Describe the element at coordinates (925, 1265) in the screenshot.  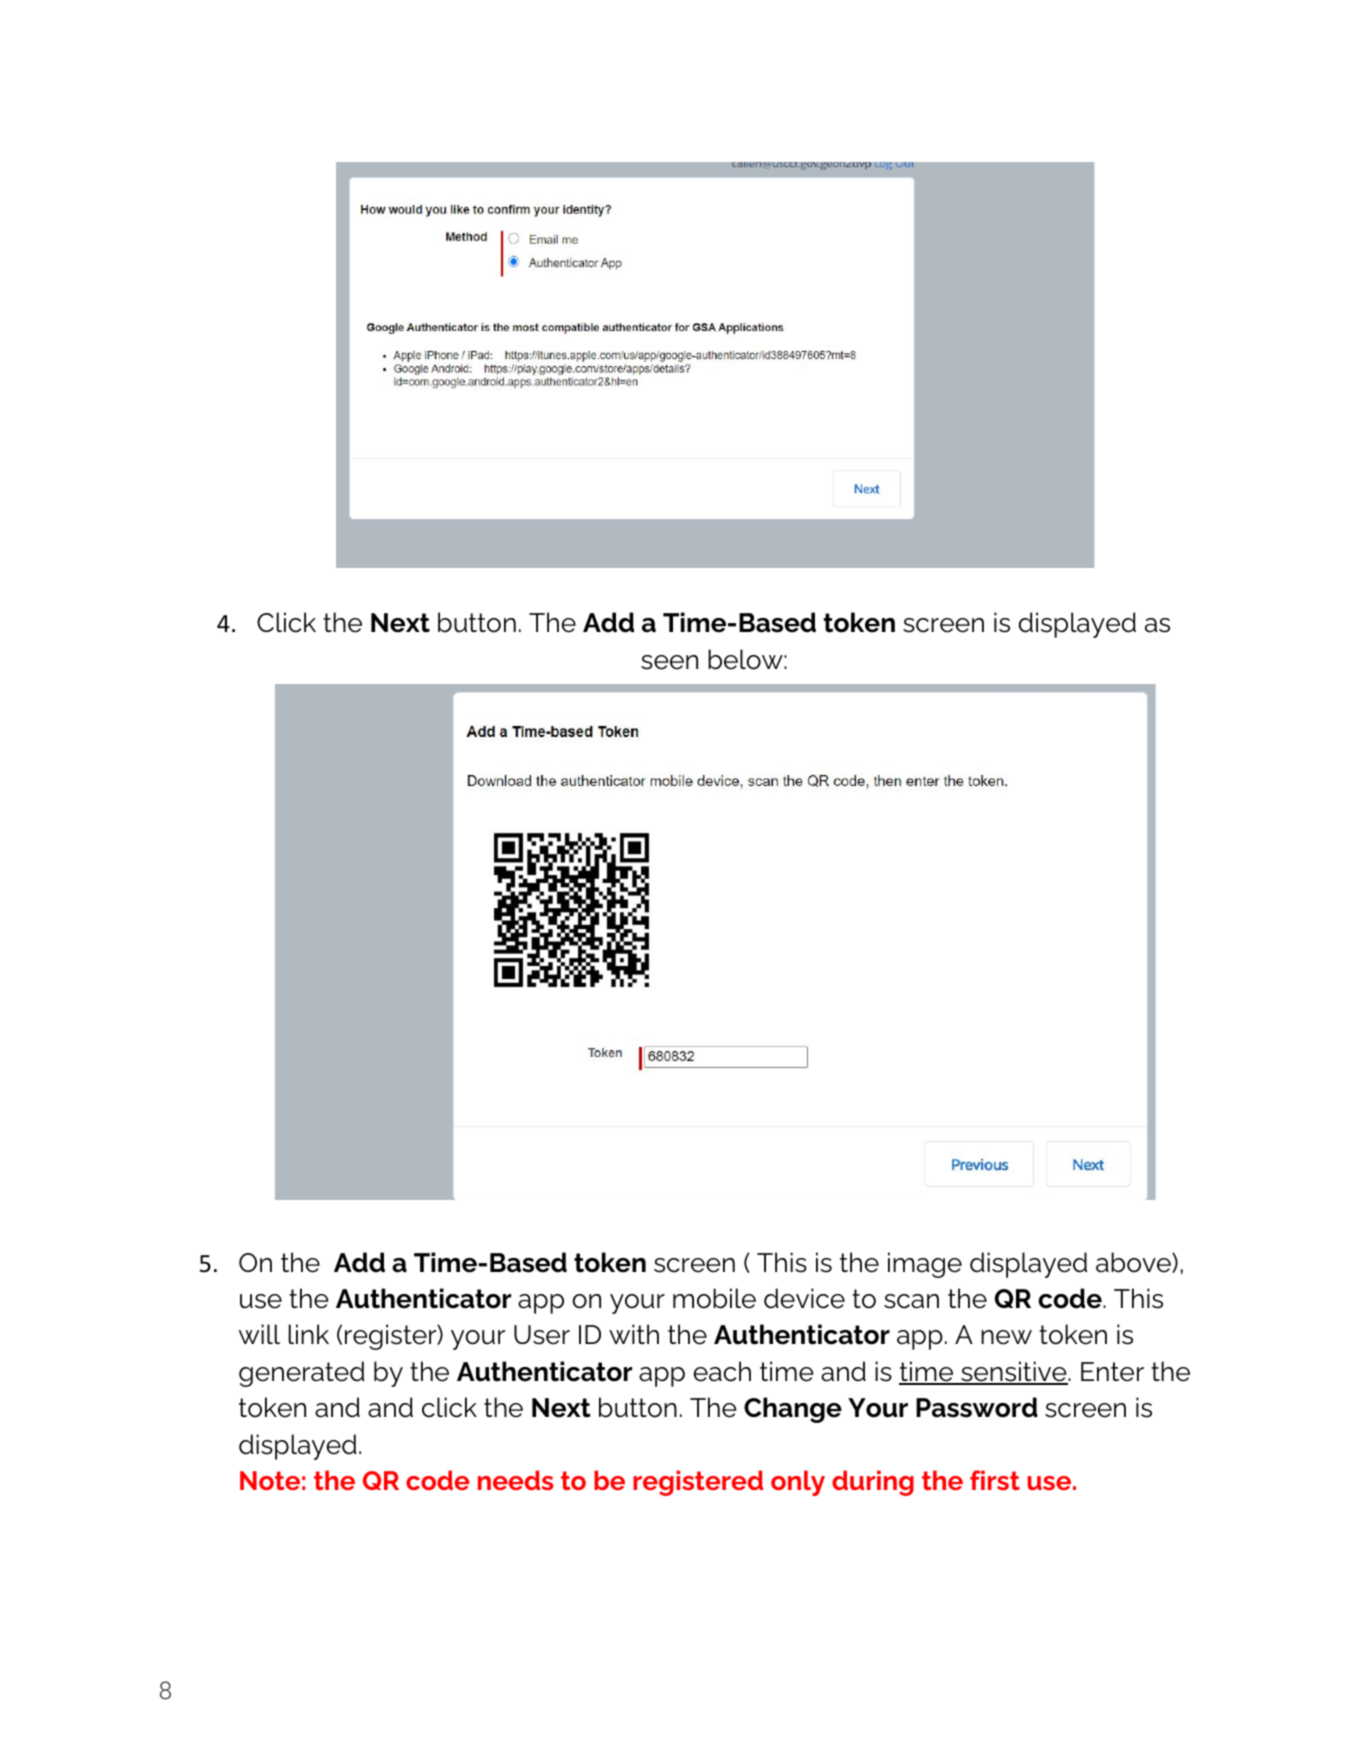
I see `image` at that location.
